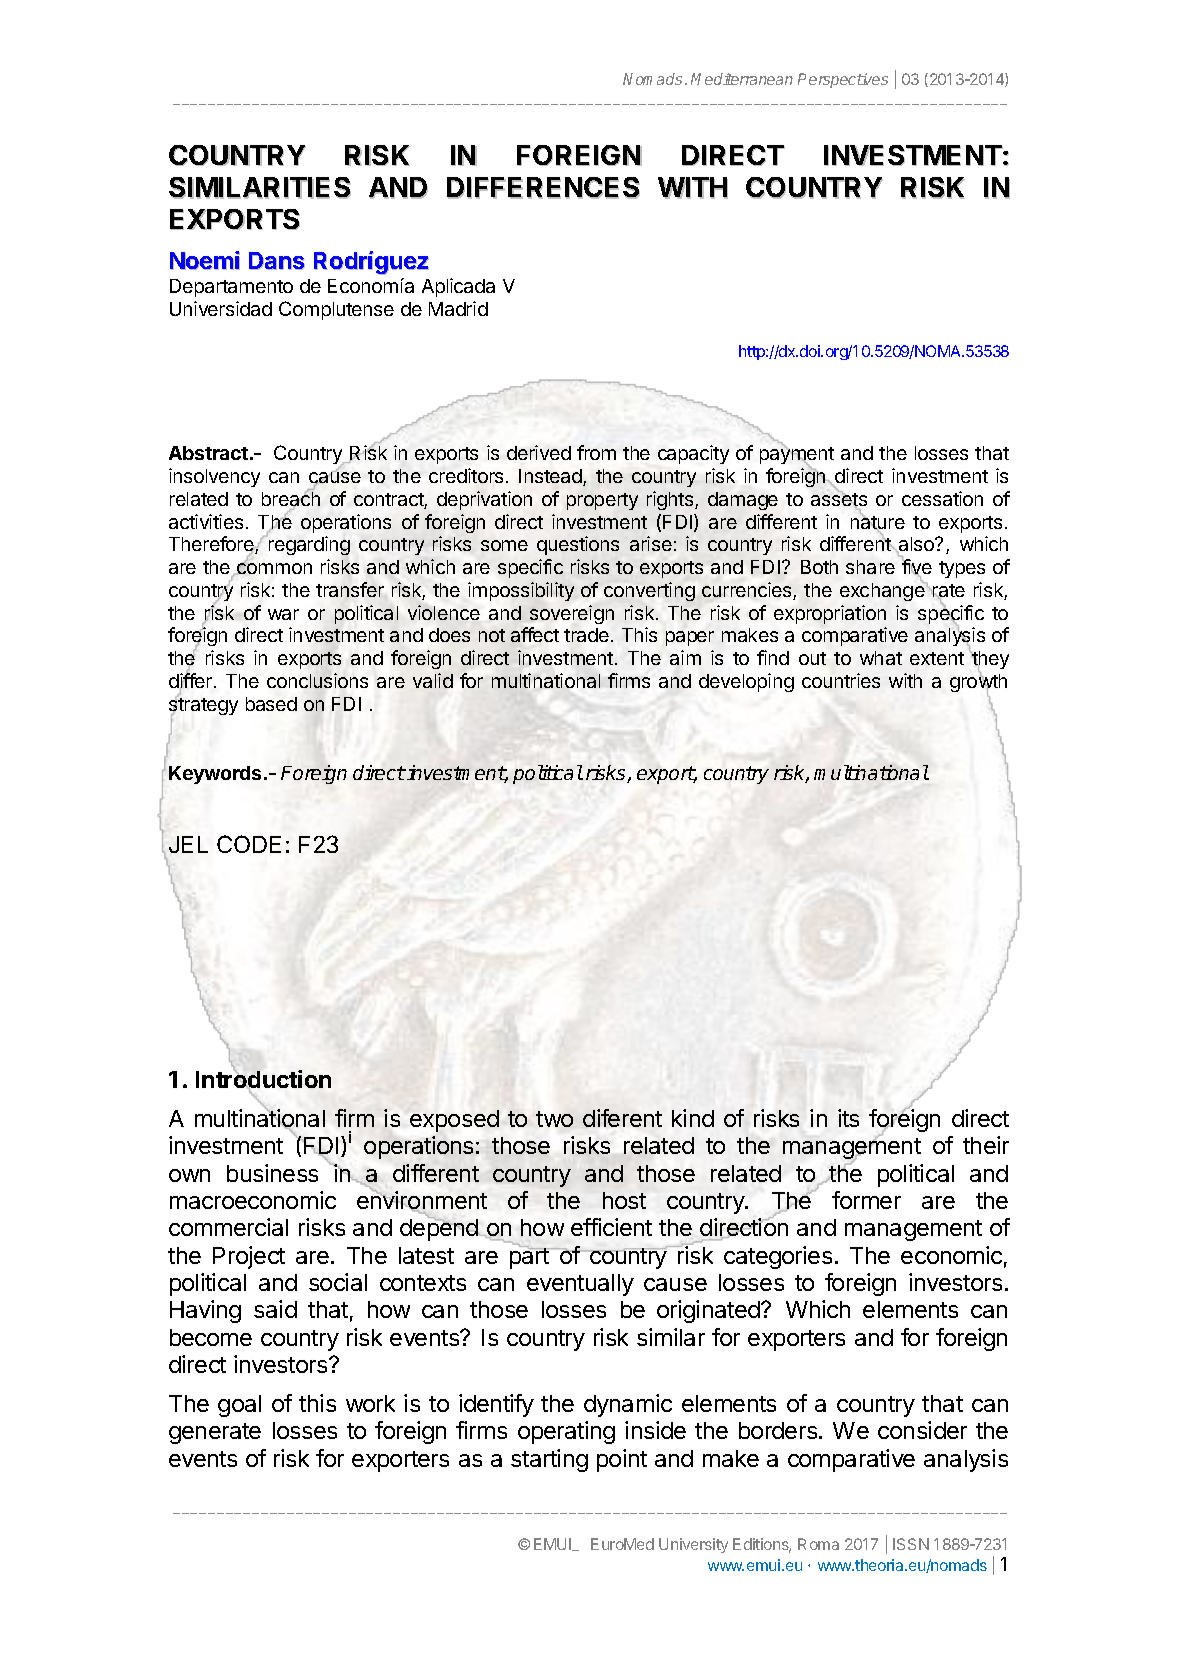 Image resolution: width=1178 pixels, height=1666 pixels. What do you see at coordinates (221, 308) in the image?
I see `Universidad` at bounding box center [221, 308].
